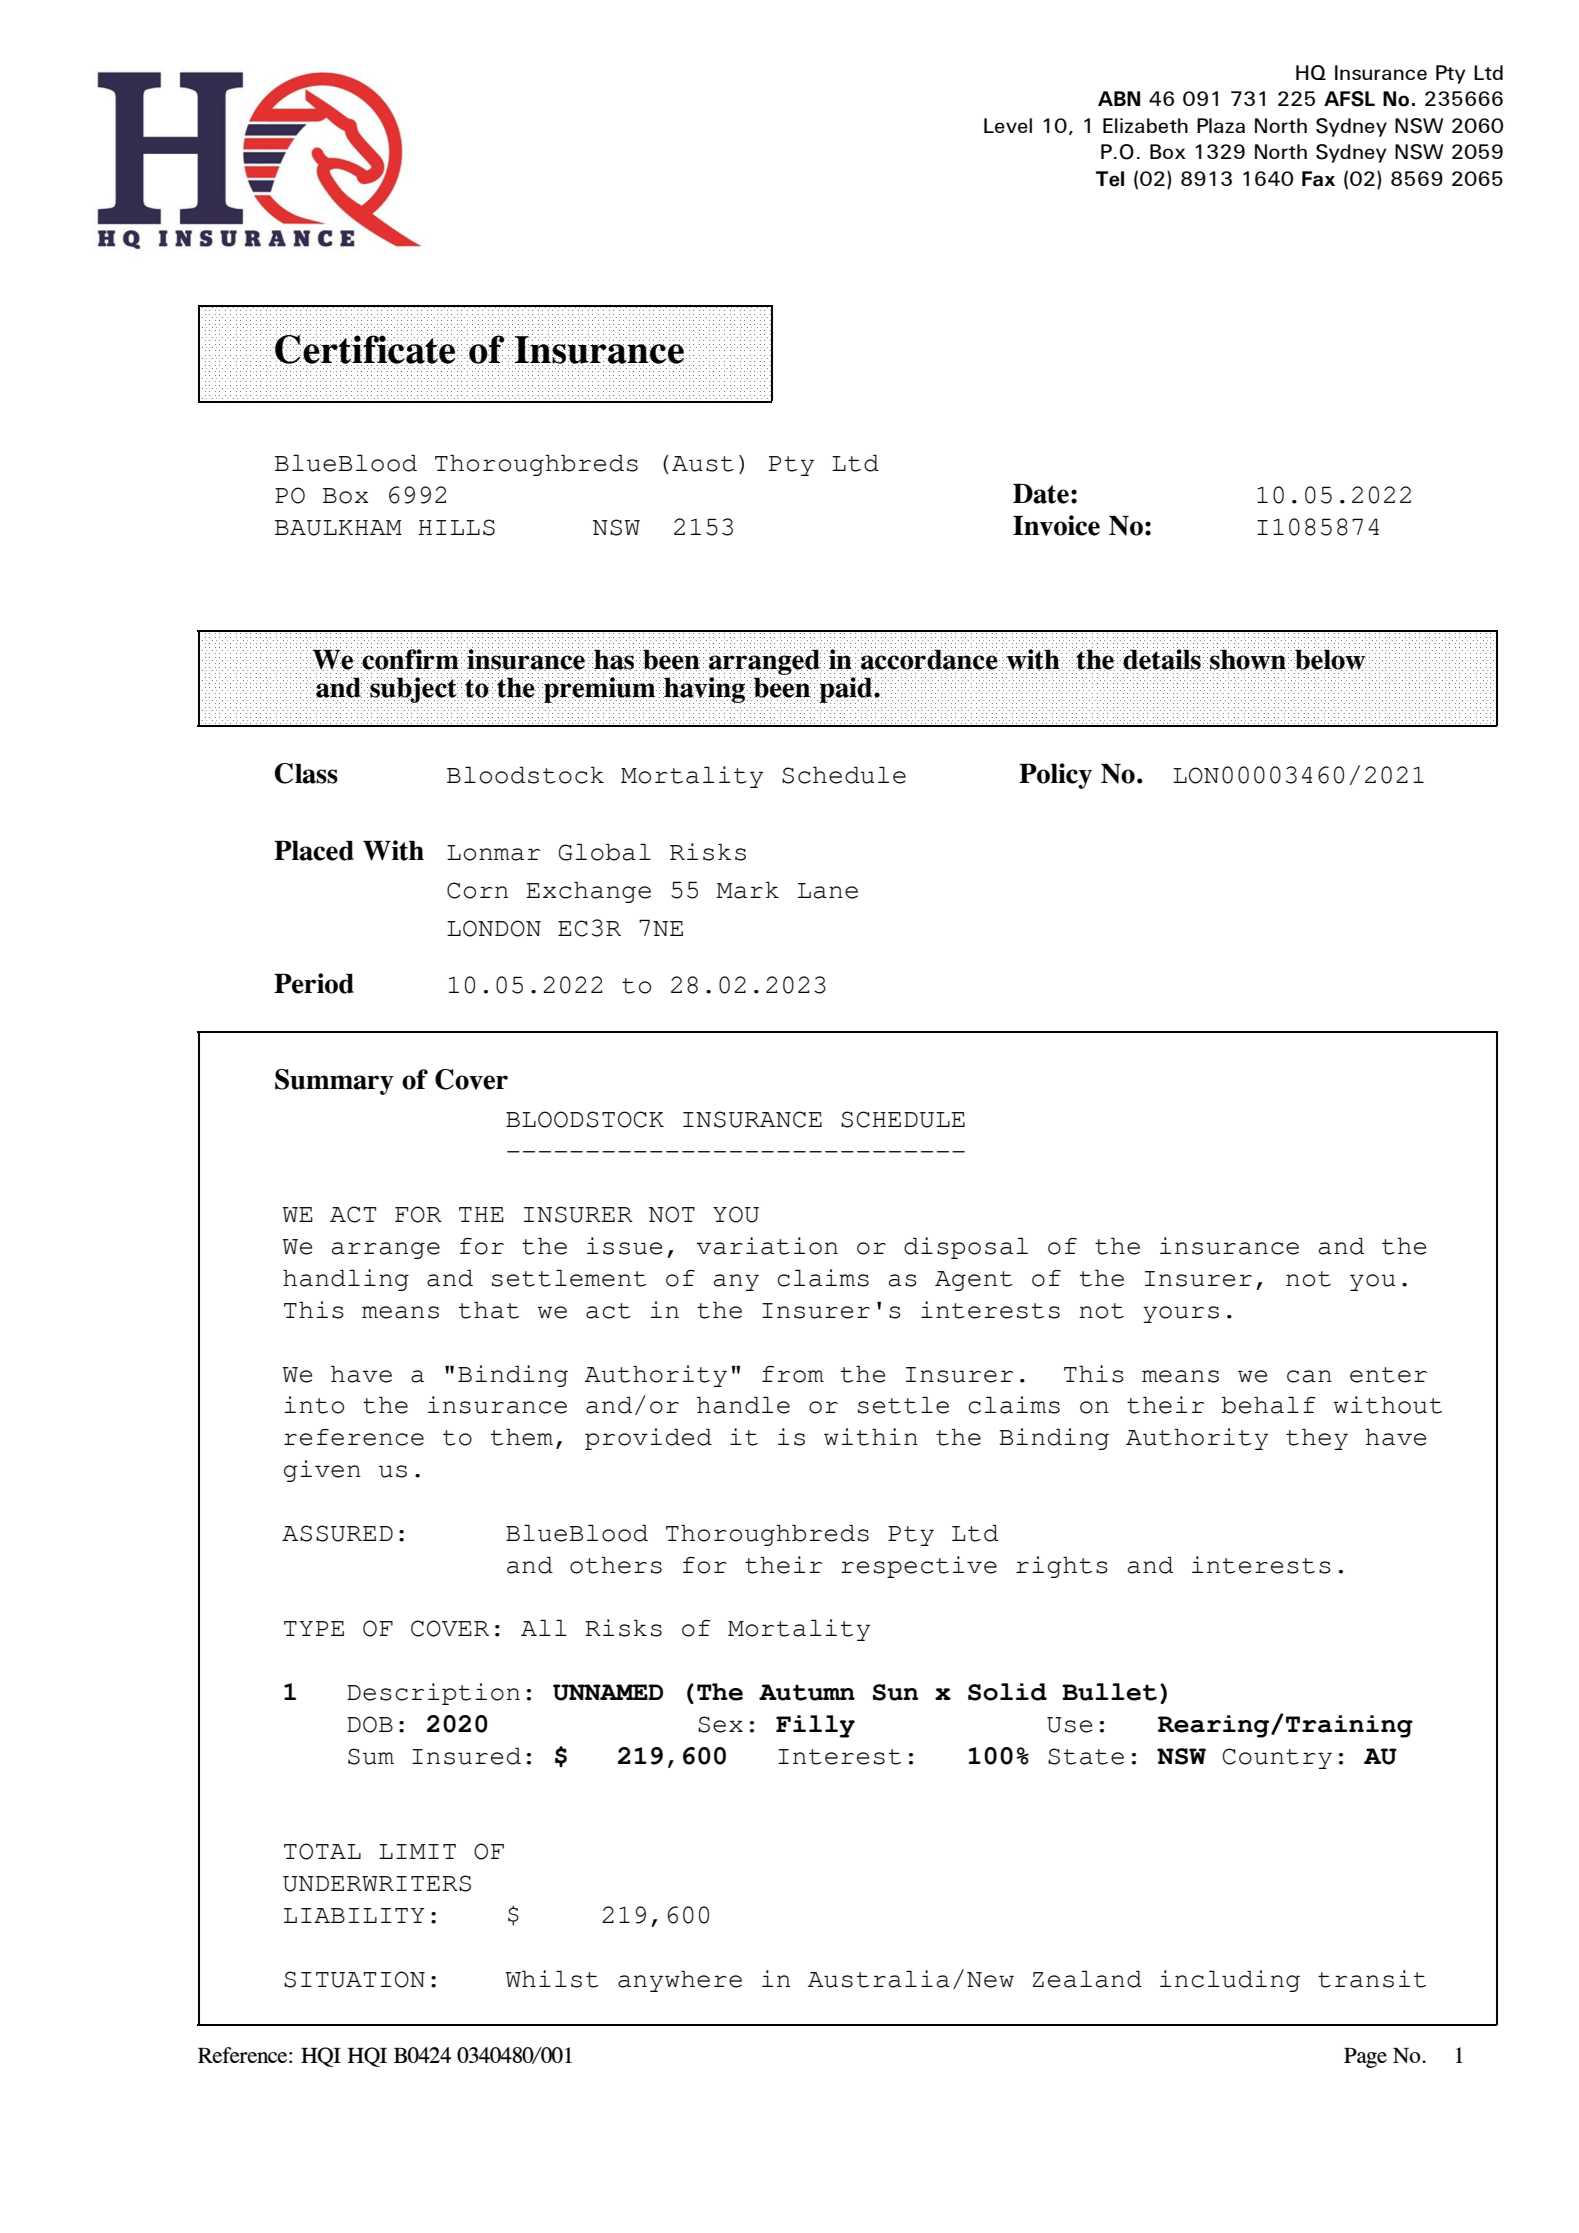 Image resolution: width=1579 pixels, height=2233 pixels. I want to click on behalf, so click(1269, 1405).
